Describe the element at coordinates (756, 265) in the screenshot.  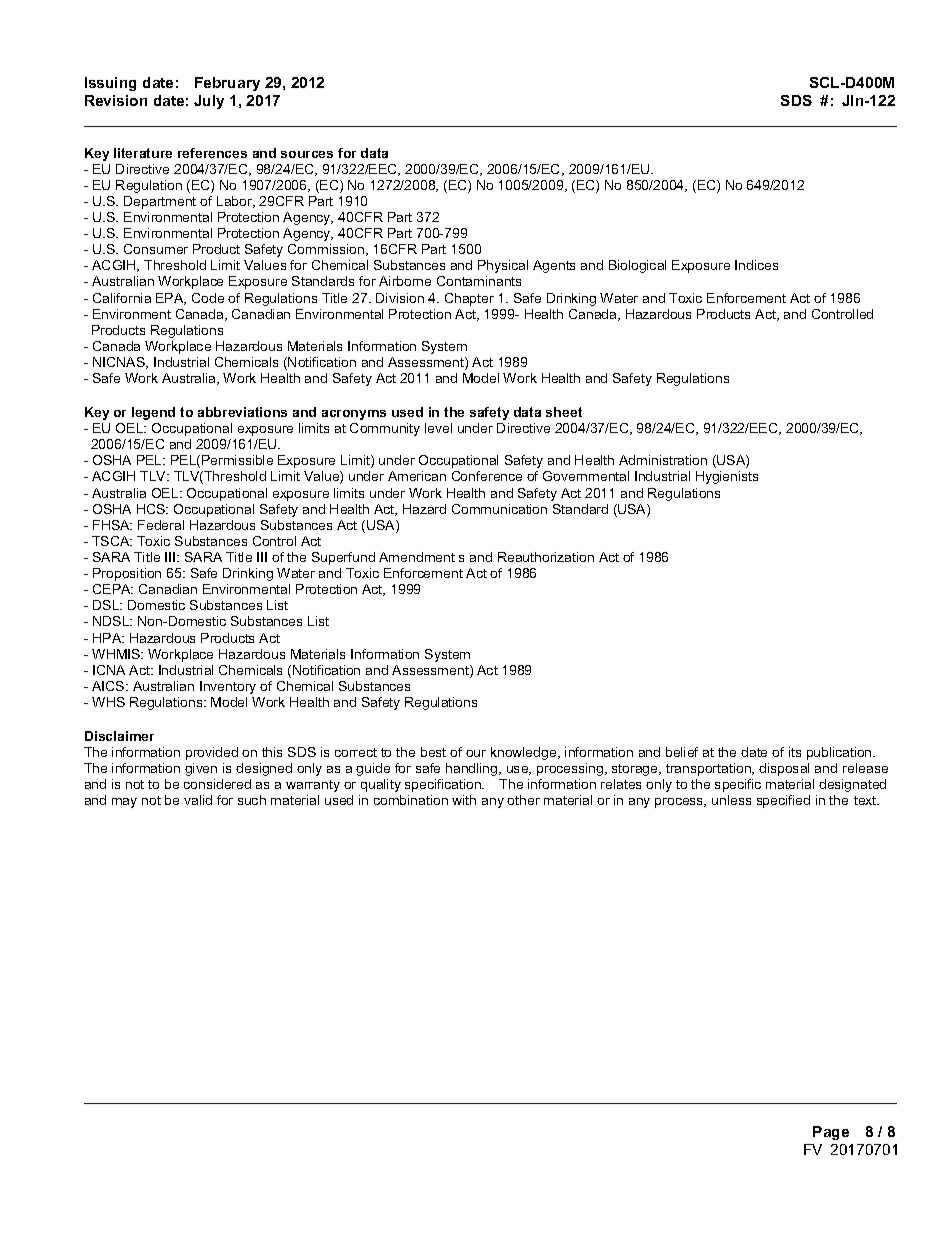
I see `Indices` at that location.
